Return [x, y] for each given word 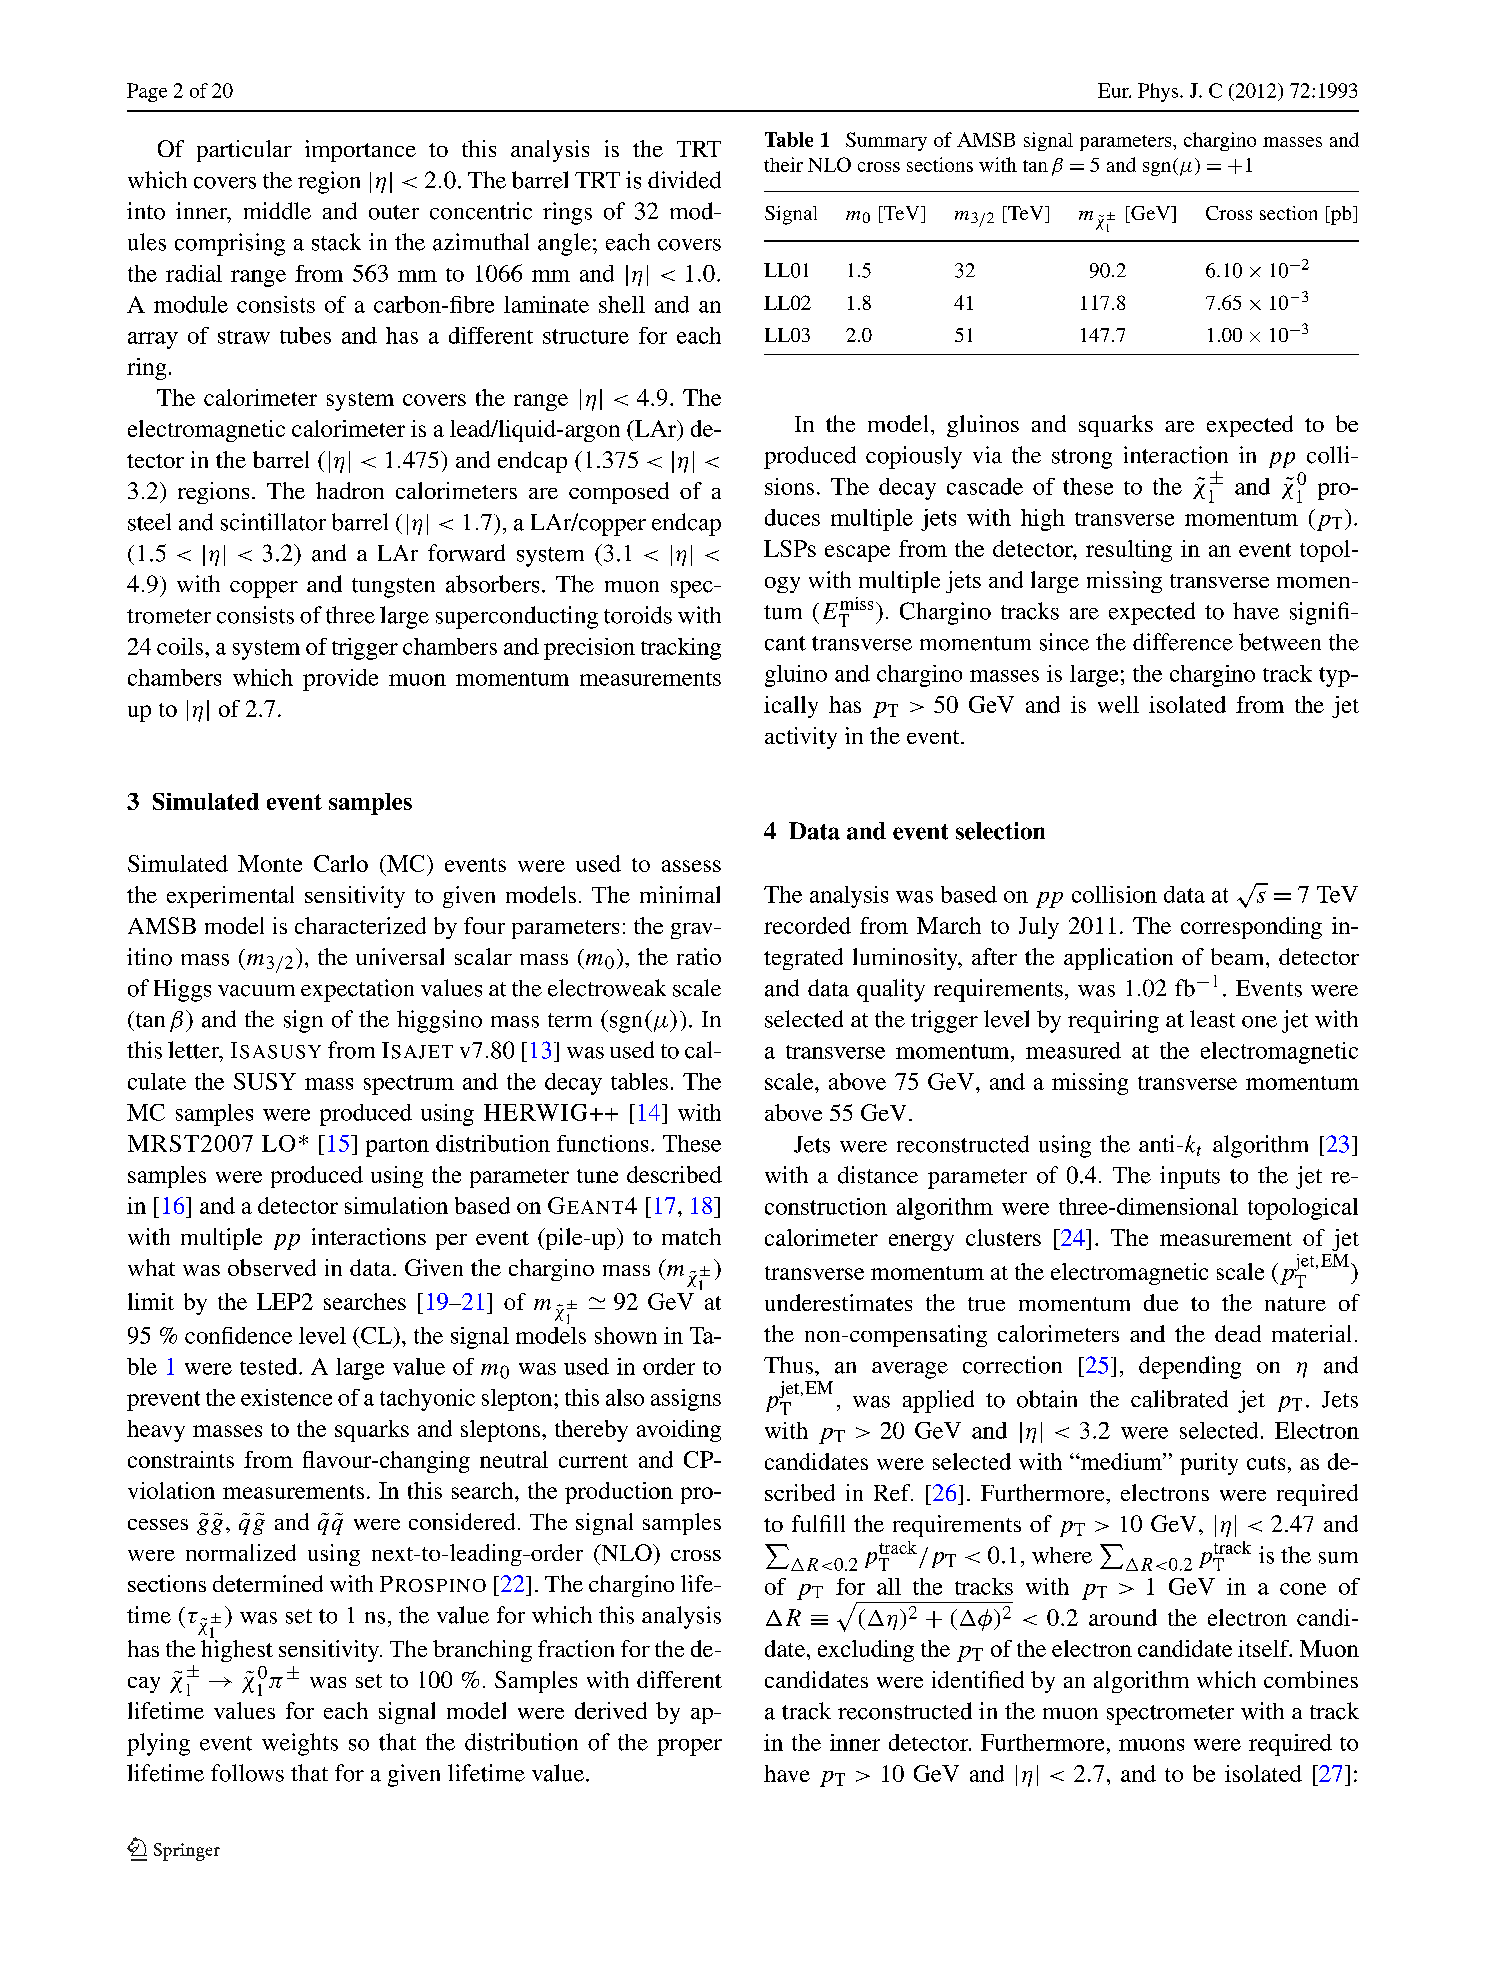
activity [801, 738]
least [1212, 1019]
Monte [270, 863]
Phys [1159, 92]
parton [397, 1147]
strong [1082, 459]
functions [602, 1143]
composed [619, 493]
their [783, 164]
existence [286, 1397]
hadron [350, 490]
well [1118, 704]
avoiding [679, 1431]
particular [244, 151]
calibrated [1179, 1399]
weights [300, 1744]
